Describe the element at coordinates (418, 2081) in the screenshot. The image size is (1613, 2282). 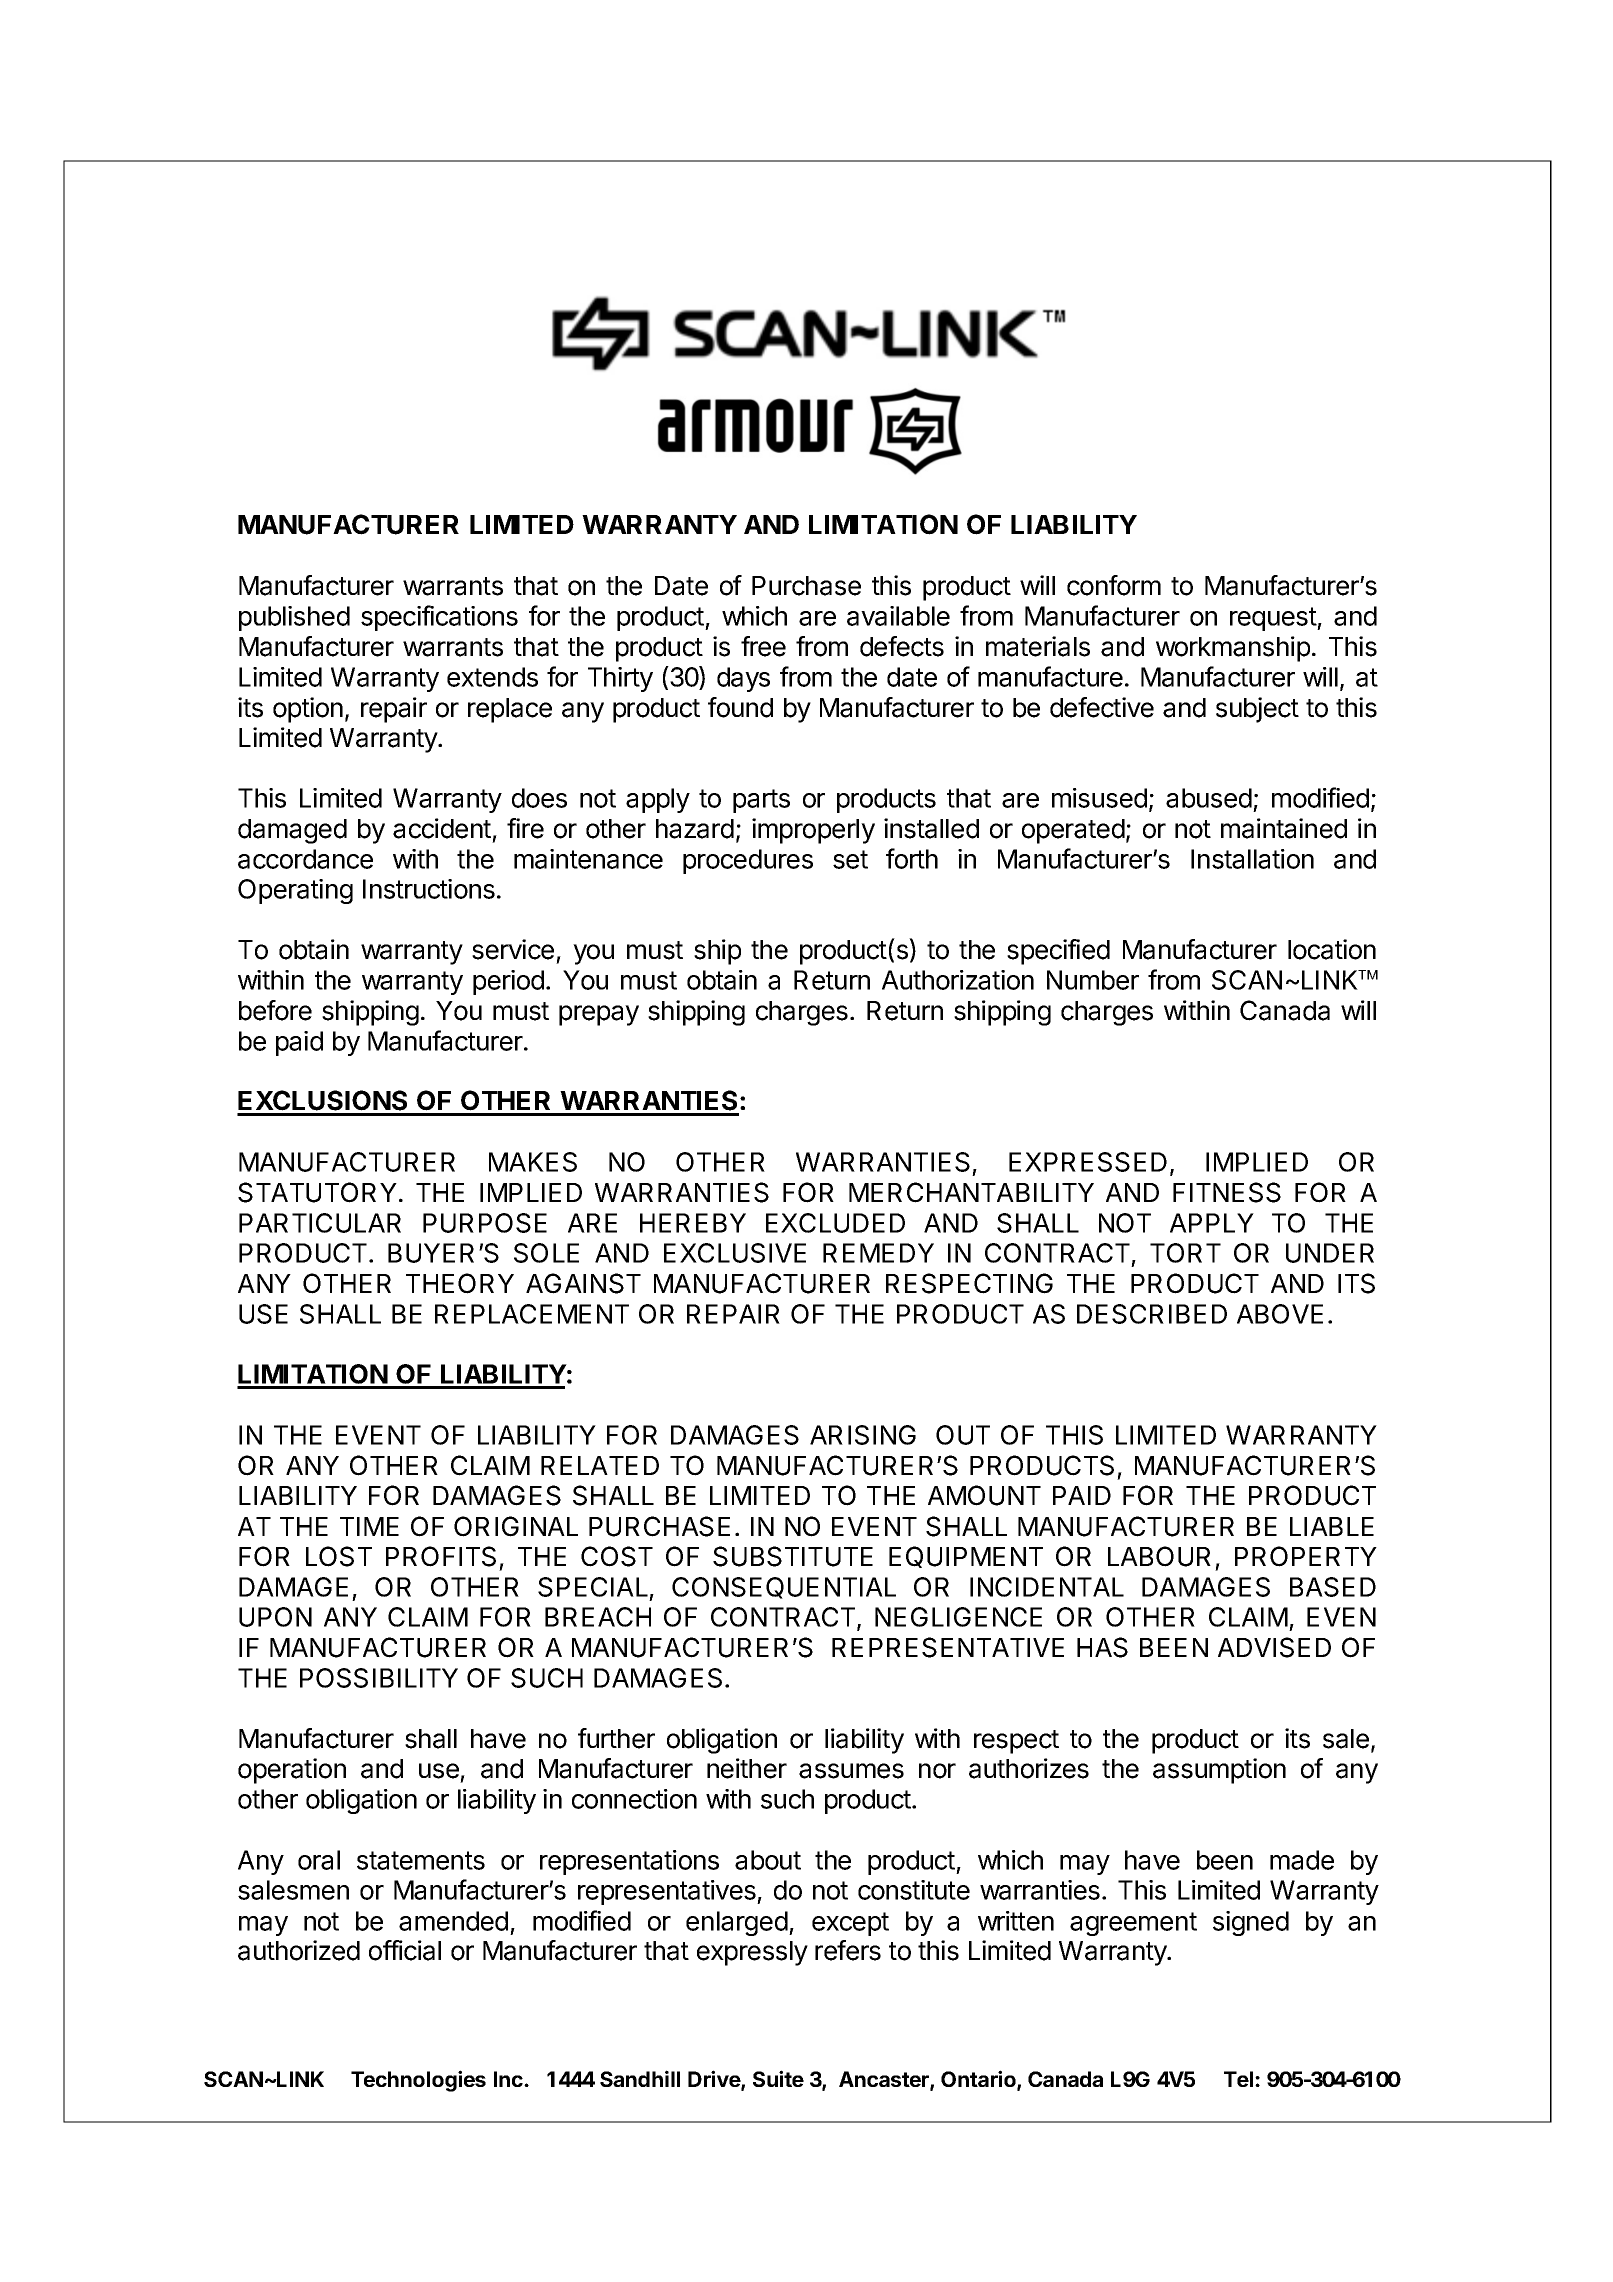
I see `Technologies` at that location.
